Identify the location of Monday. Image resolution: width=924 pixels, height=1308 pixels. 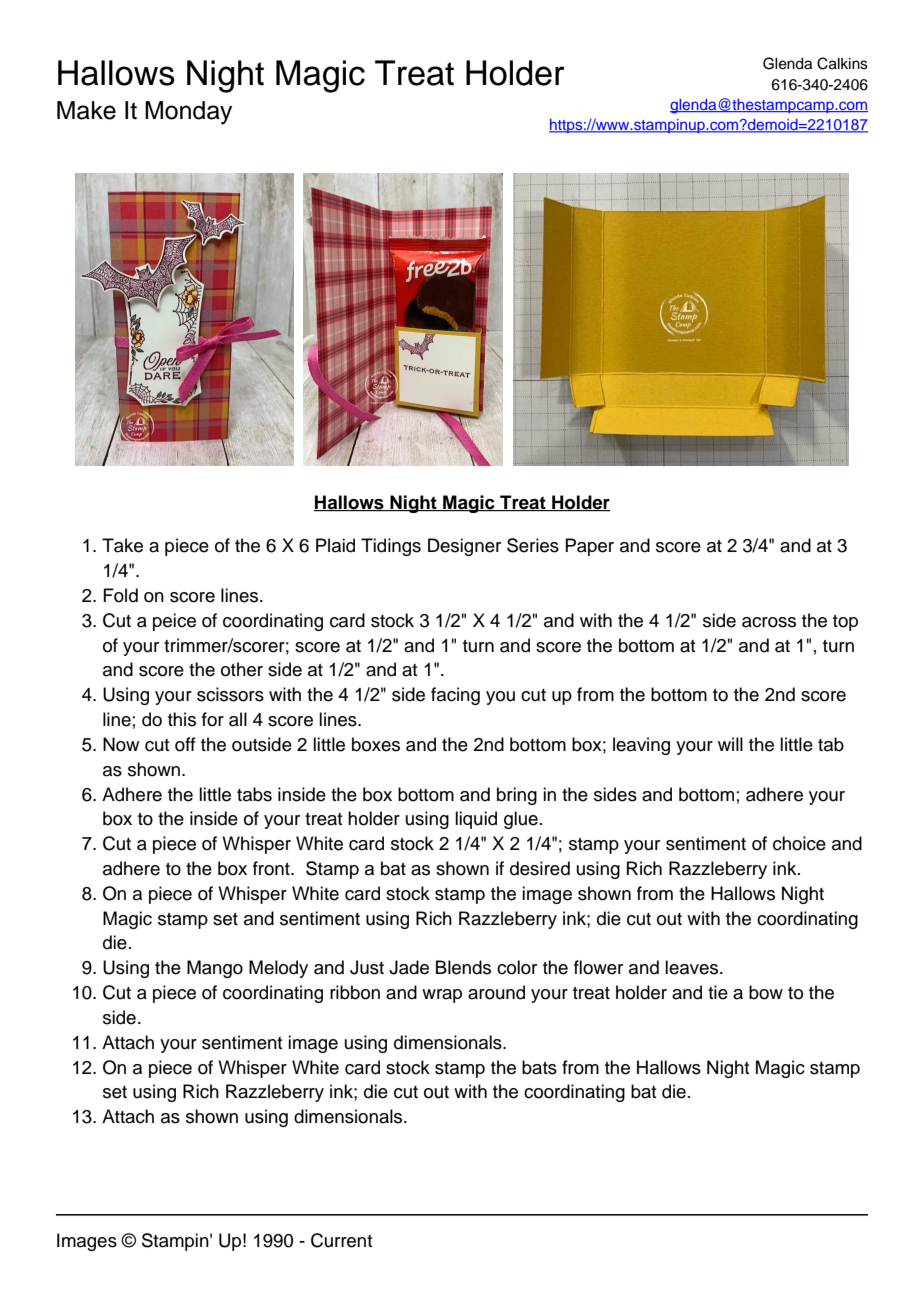
(188, 113).
